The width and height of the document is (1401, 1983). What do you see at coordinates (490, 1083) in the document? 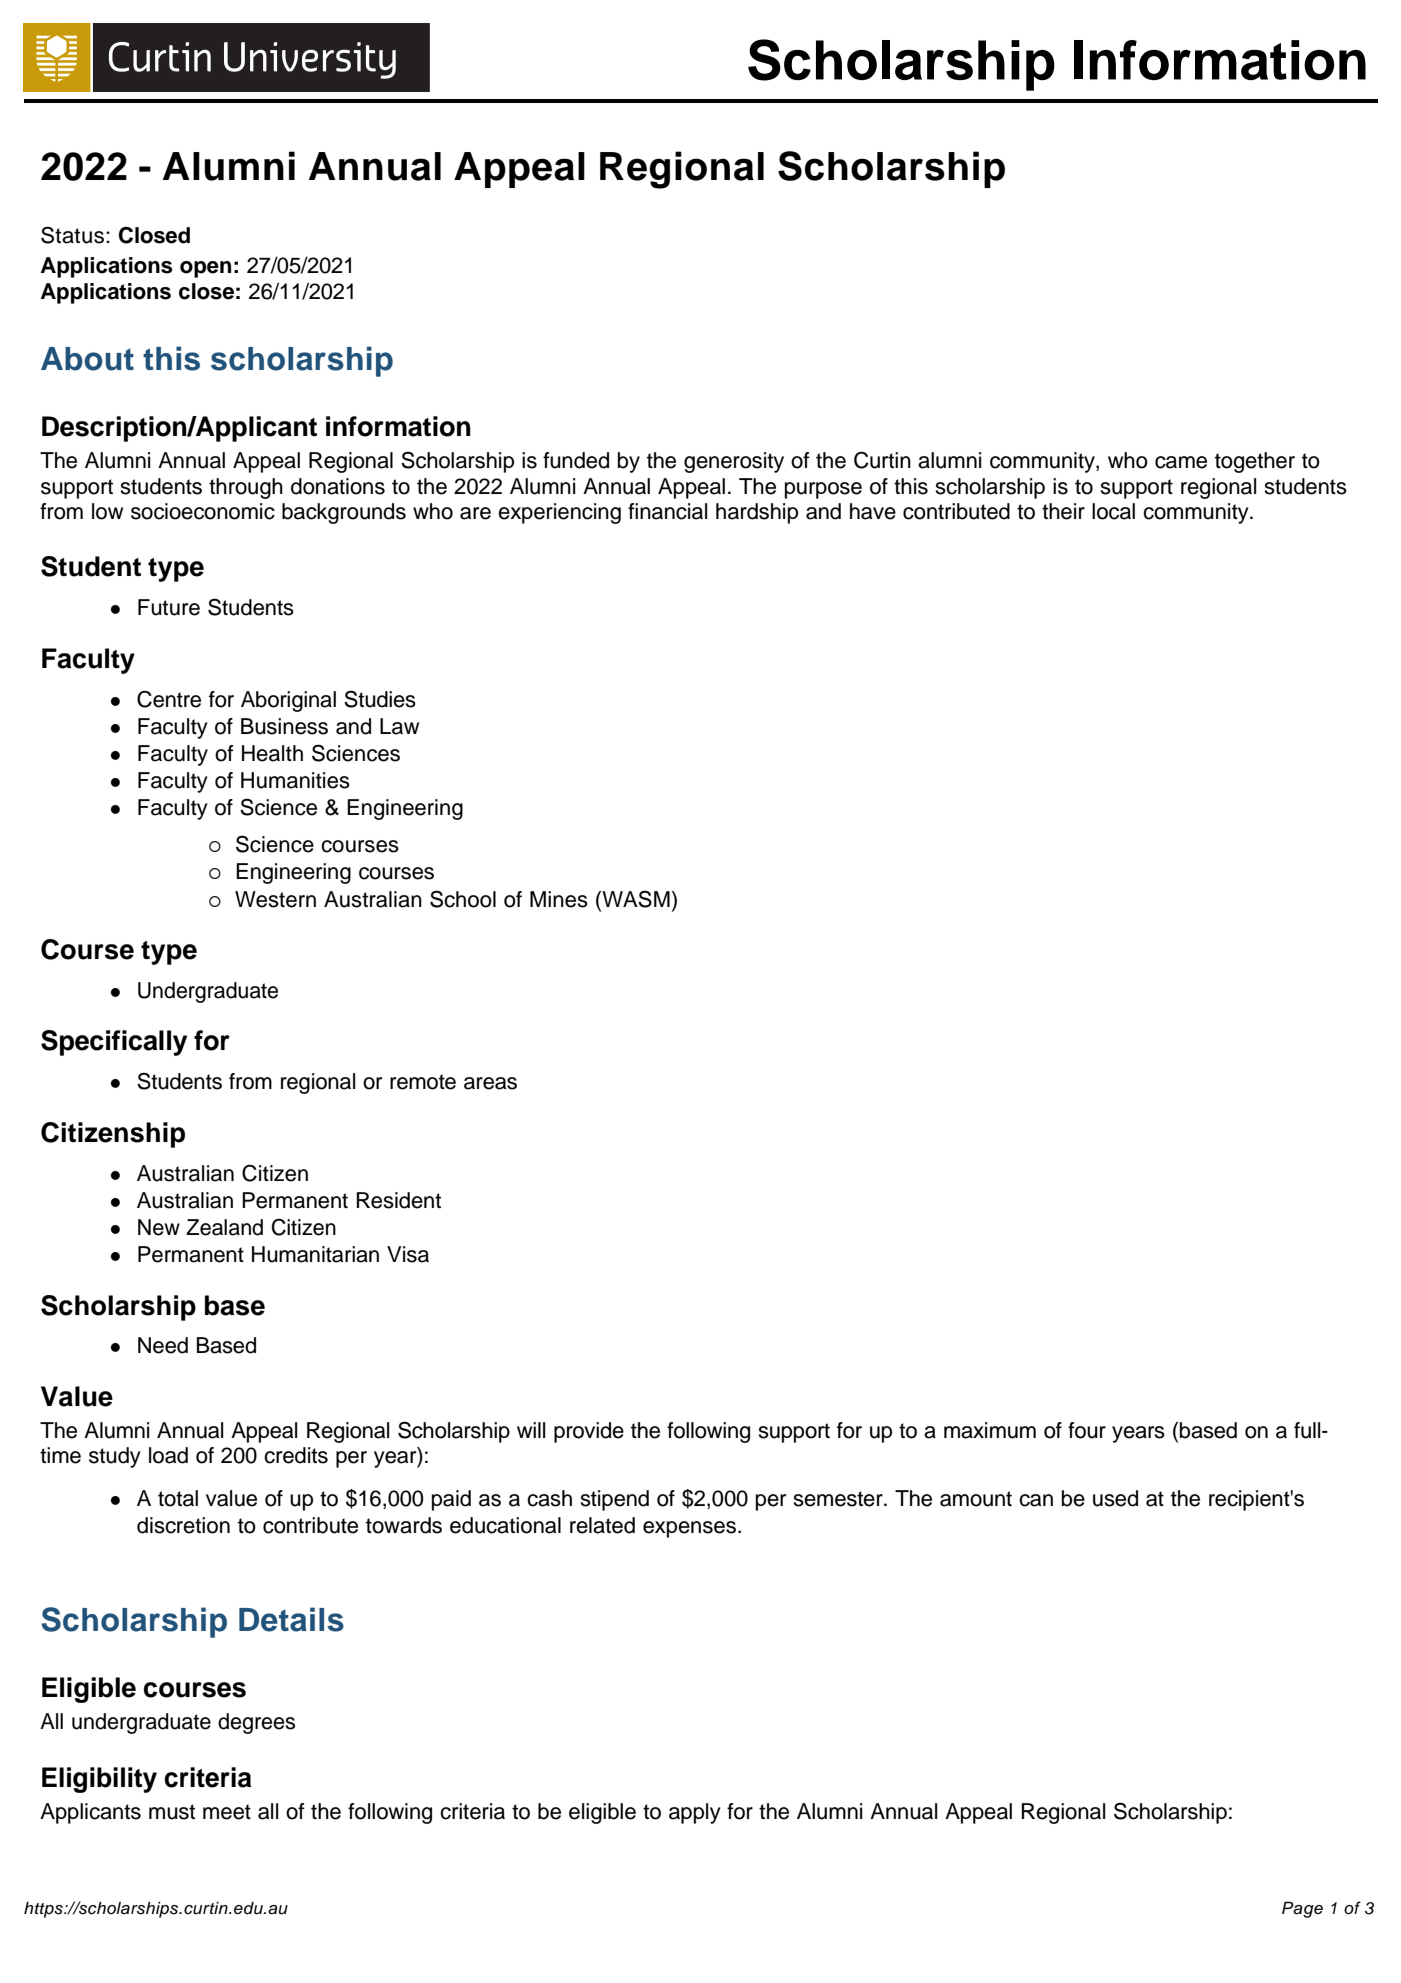
I see `areas` at bounding box center [490, 1083].
